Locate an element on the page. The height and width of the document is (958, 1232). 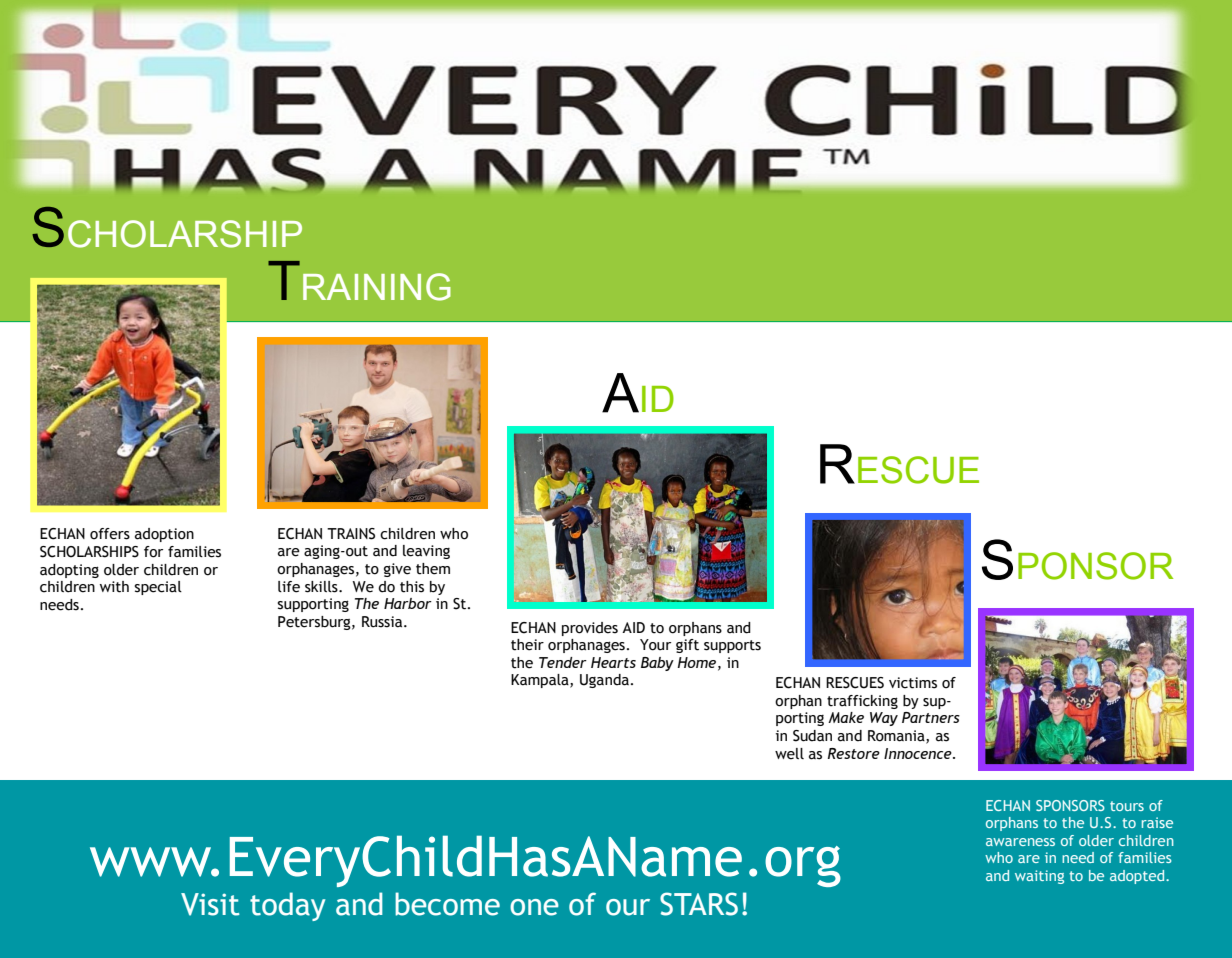
leaving is located at coordinates (426, 552).
